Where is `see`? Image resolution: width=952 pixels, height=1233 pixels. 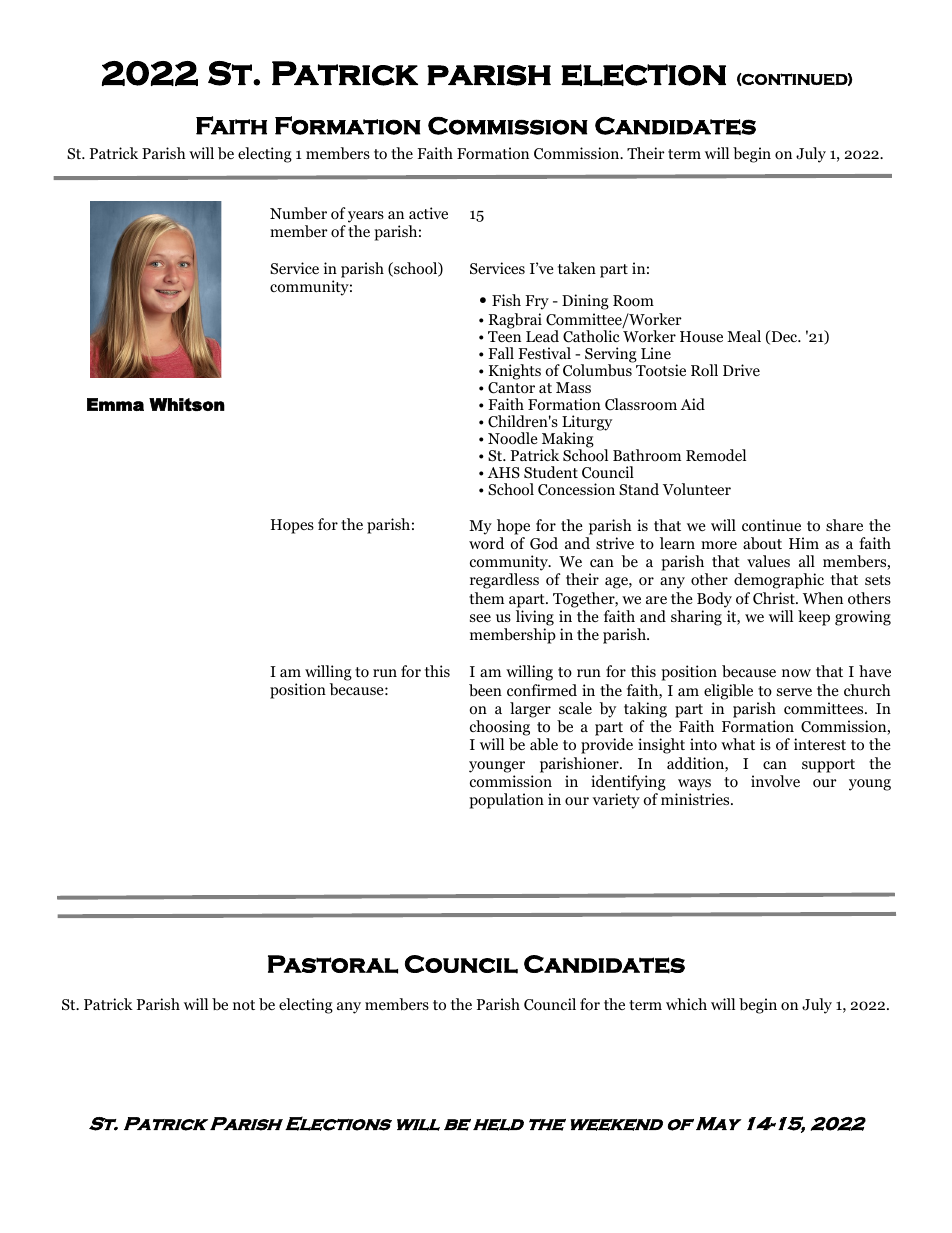
see is located at coordinates (480, 618).
